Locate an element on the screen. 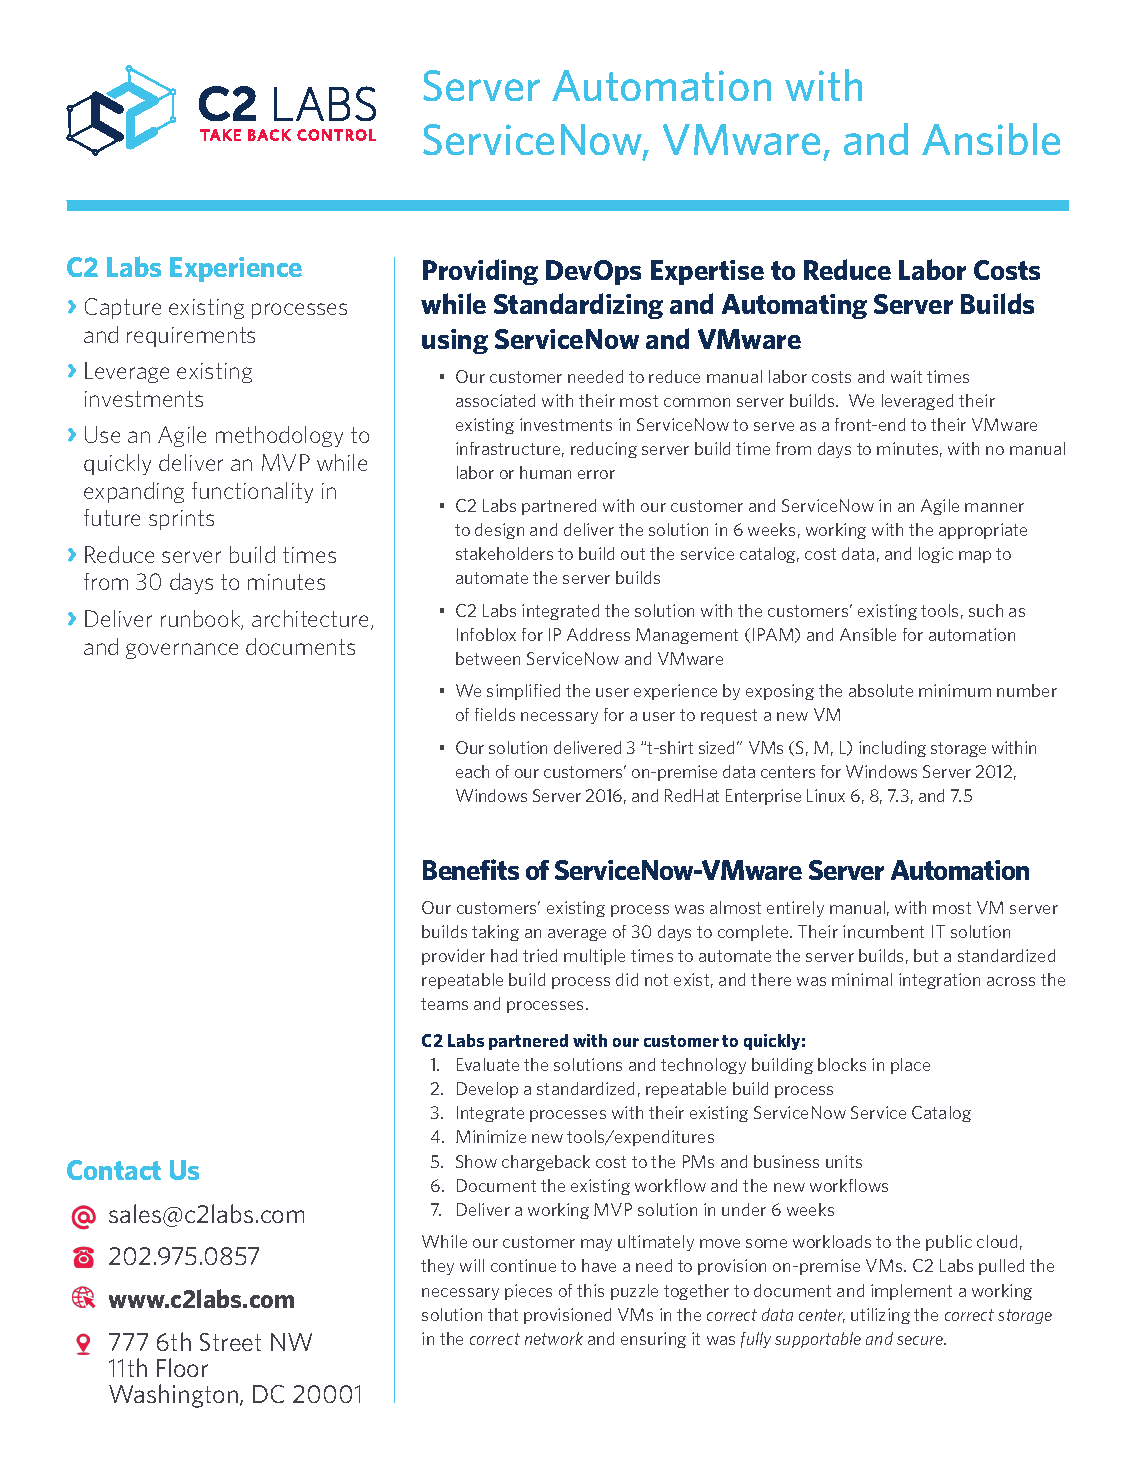 The height and width of the screenshot is (1470, 1136). each is located at coordinates (472, 771).
